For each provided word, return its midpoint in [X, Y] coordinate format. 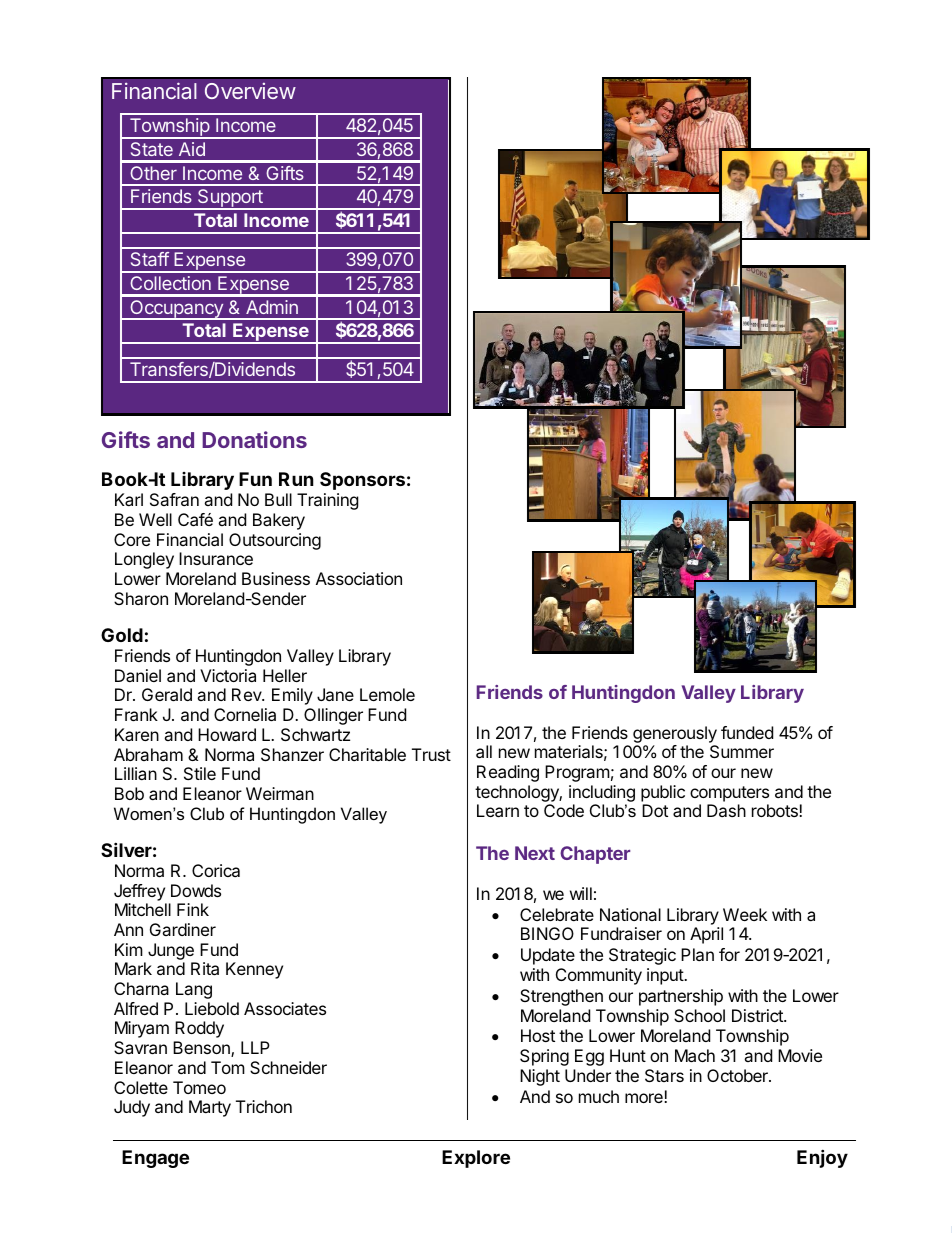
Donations [254, 439]
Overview [250, 91]
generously [675, 736]
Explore [476, 1159]
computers [729, 794]
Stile [200, 773]
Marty [210, 1108]
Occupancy [176, 310]
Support [230, 199]
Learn [498, 810]
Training [328, 501]
